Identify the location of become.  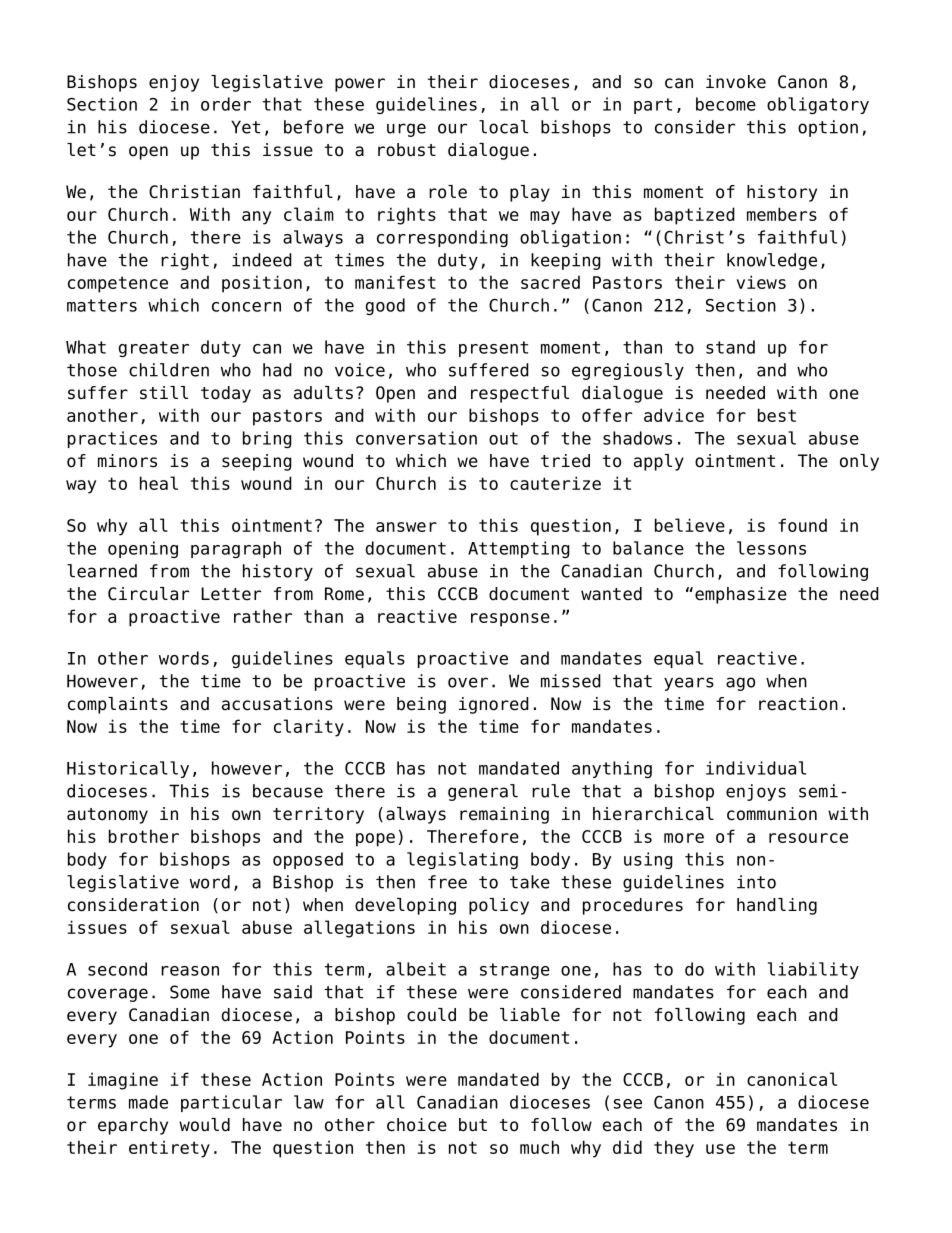
(726, 104).
